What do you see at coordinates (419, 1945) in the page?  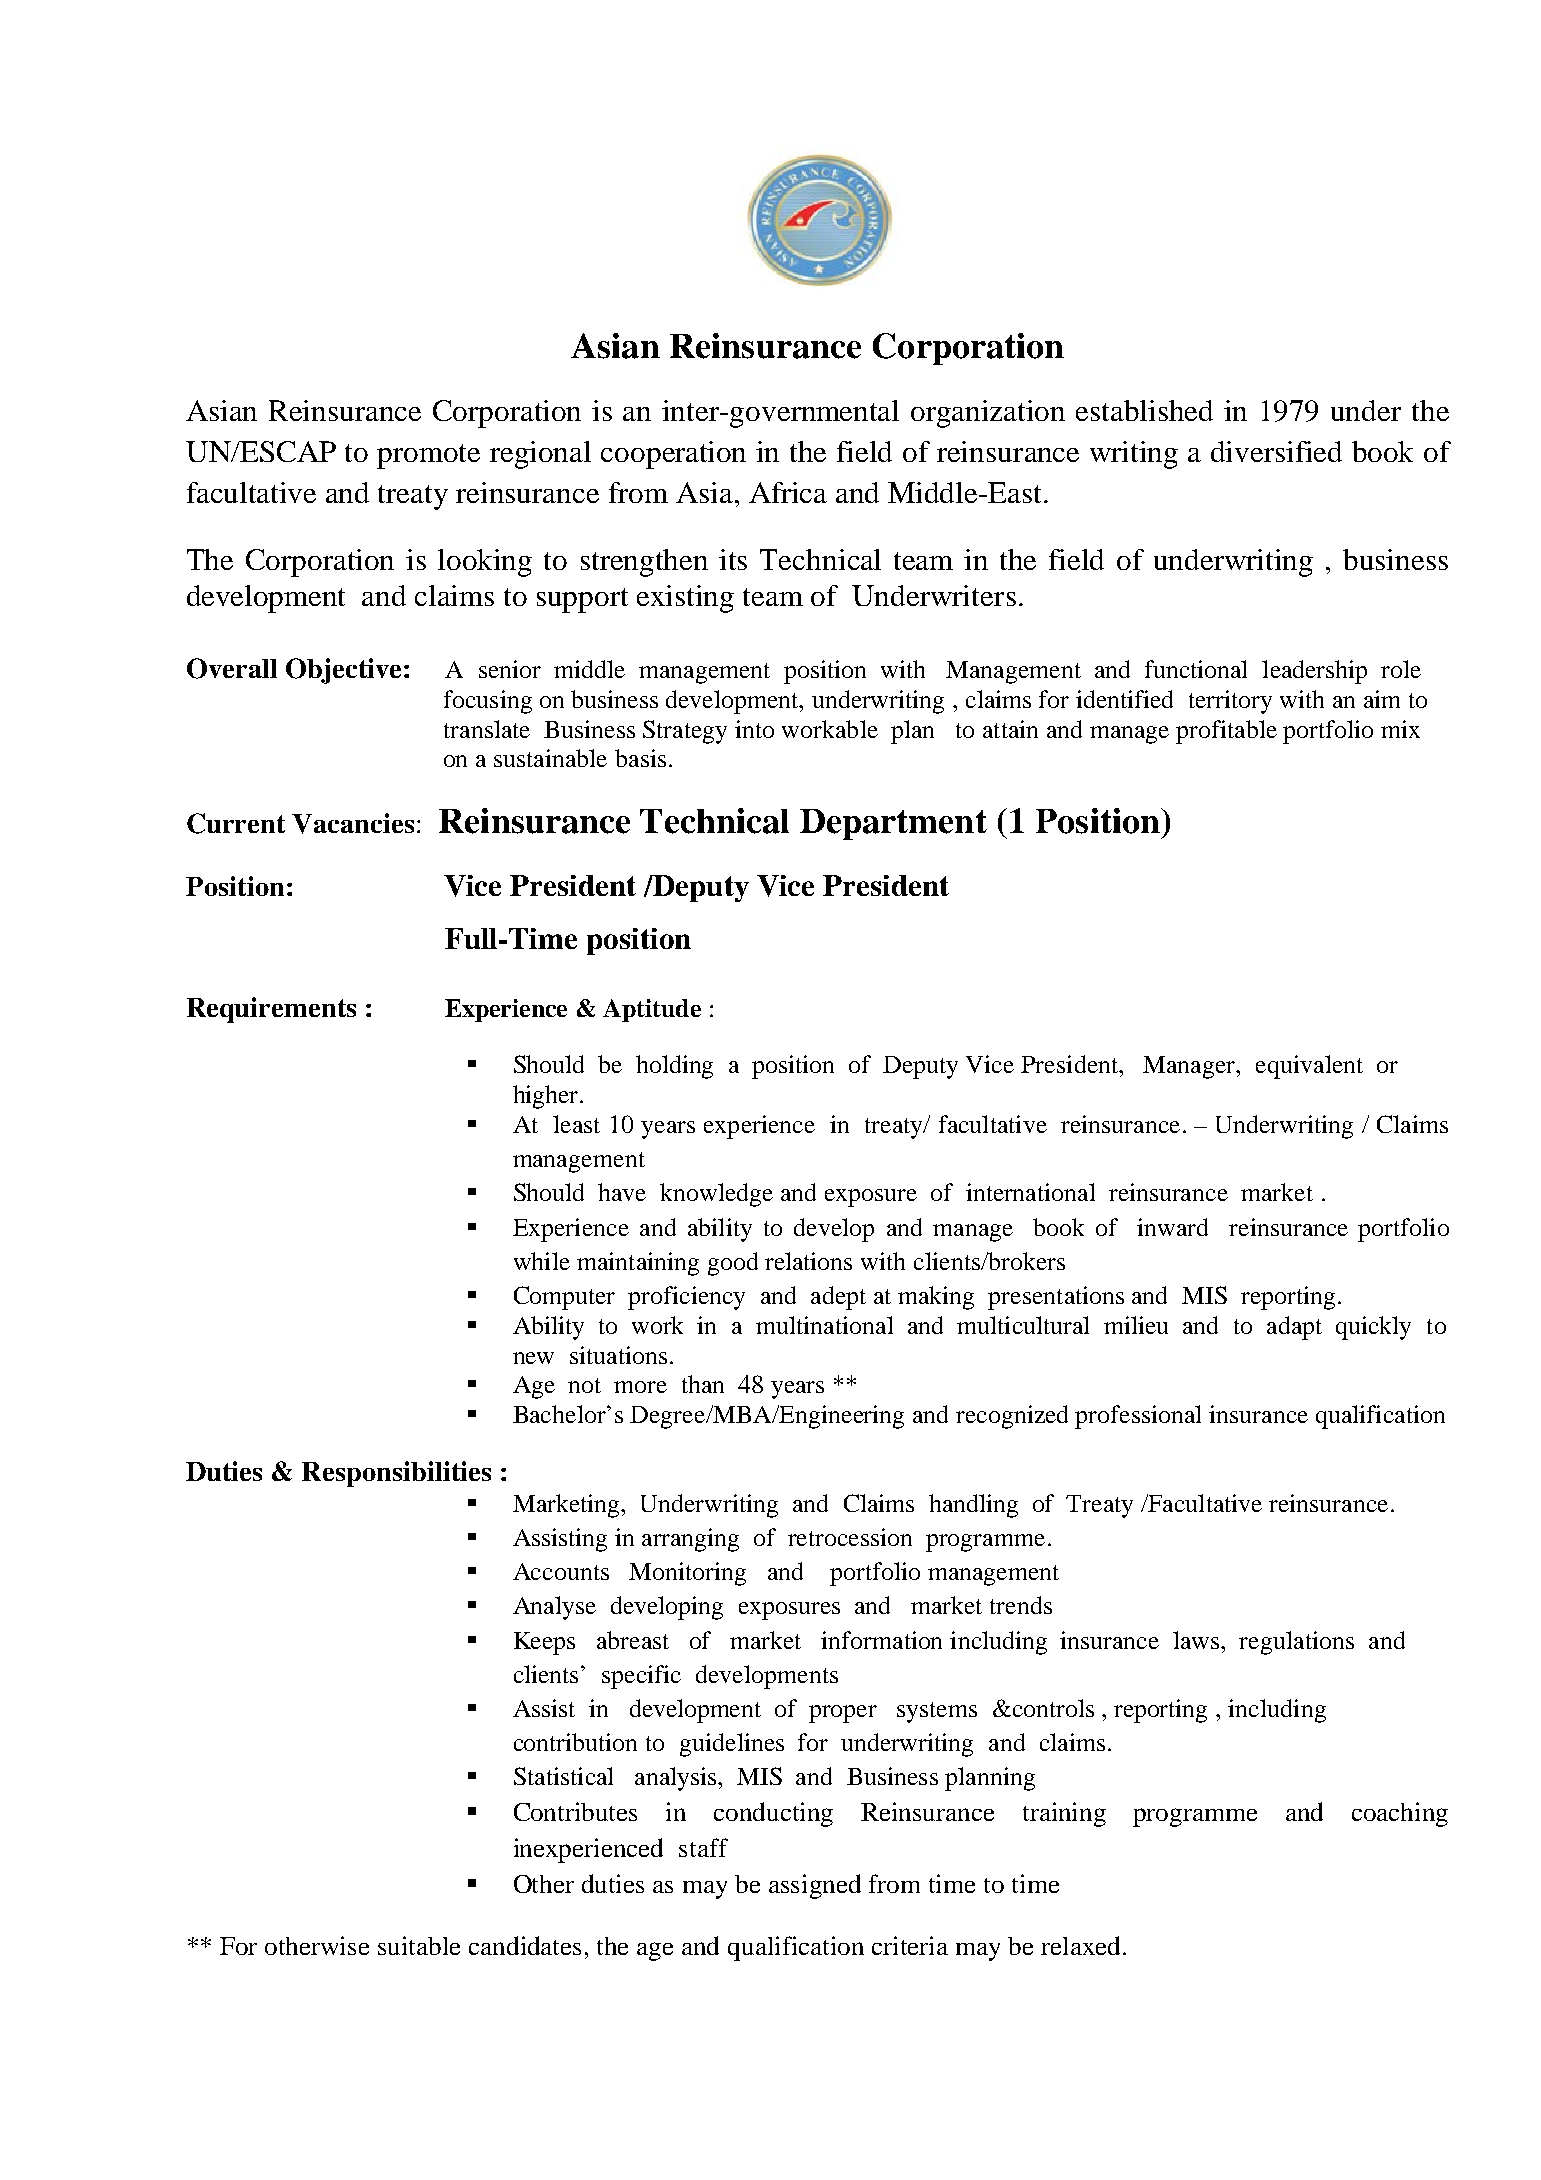 I see `suitable` at bounding box center [419, 1945].
